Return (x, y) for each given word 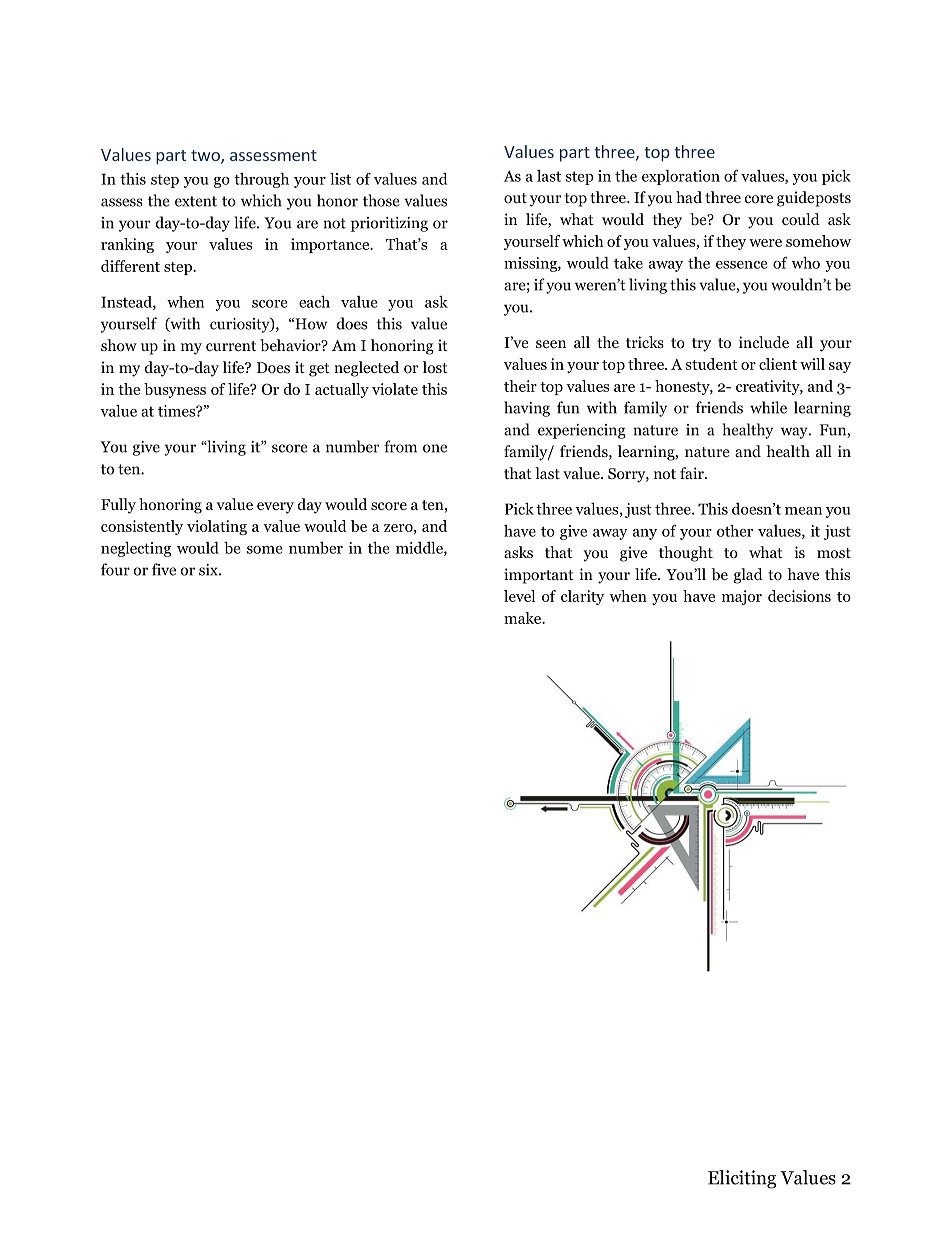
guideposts (814, 199)
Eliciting (742, 1179)
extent (196, 201)
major (742, 597)
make (523, 618)
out (515, 198)
